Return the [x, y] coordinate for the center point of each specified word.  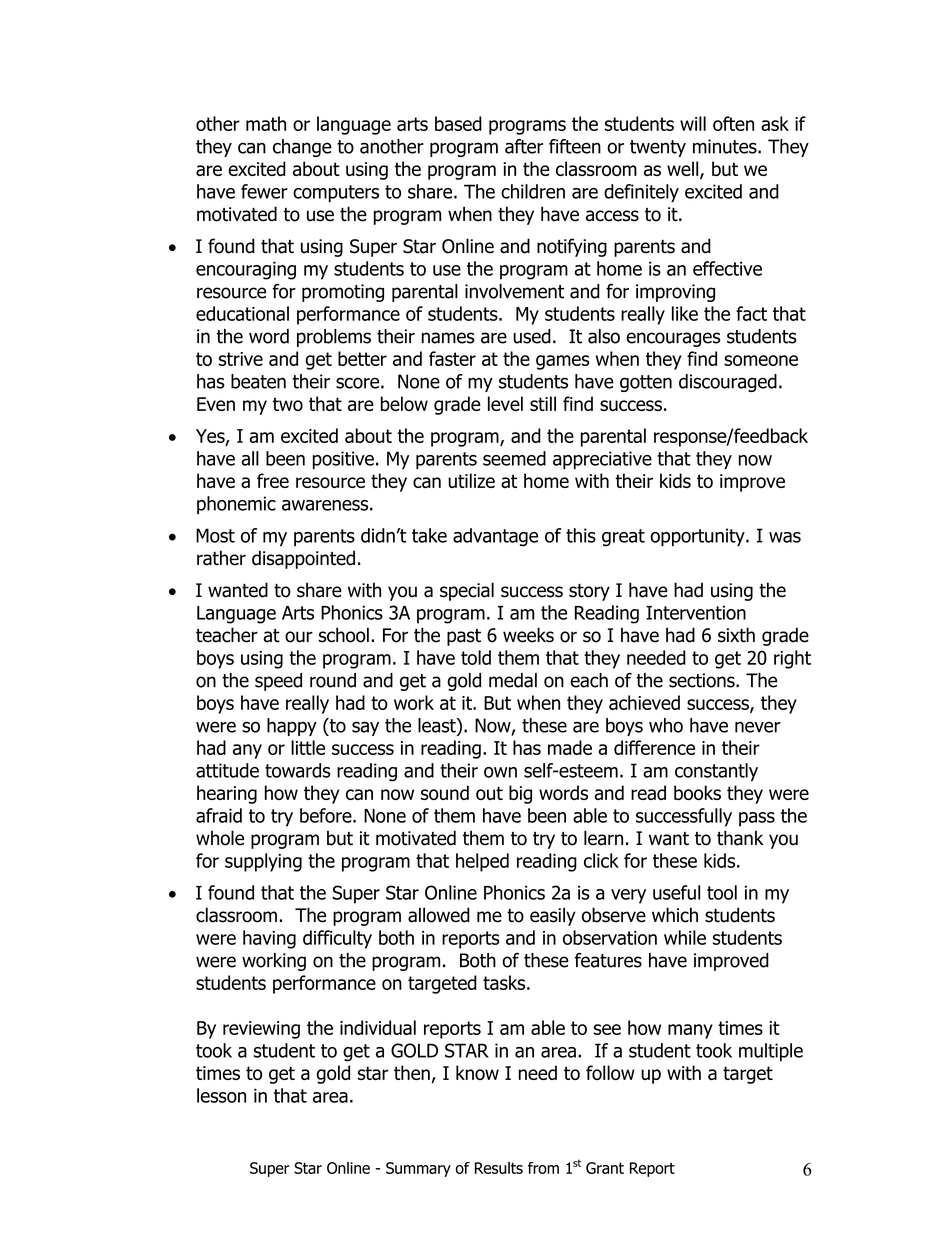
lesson [221, 1095]
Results [499, 1168]
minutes [726, 146]
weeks [528, 635]
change [302, 148]
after [524, 146]
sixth [736, 635]
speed [278, 682]
